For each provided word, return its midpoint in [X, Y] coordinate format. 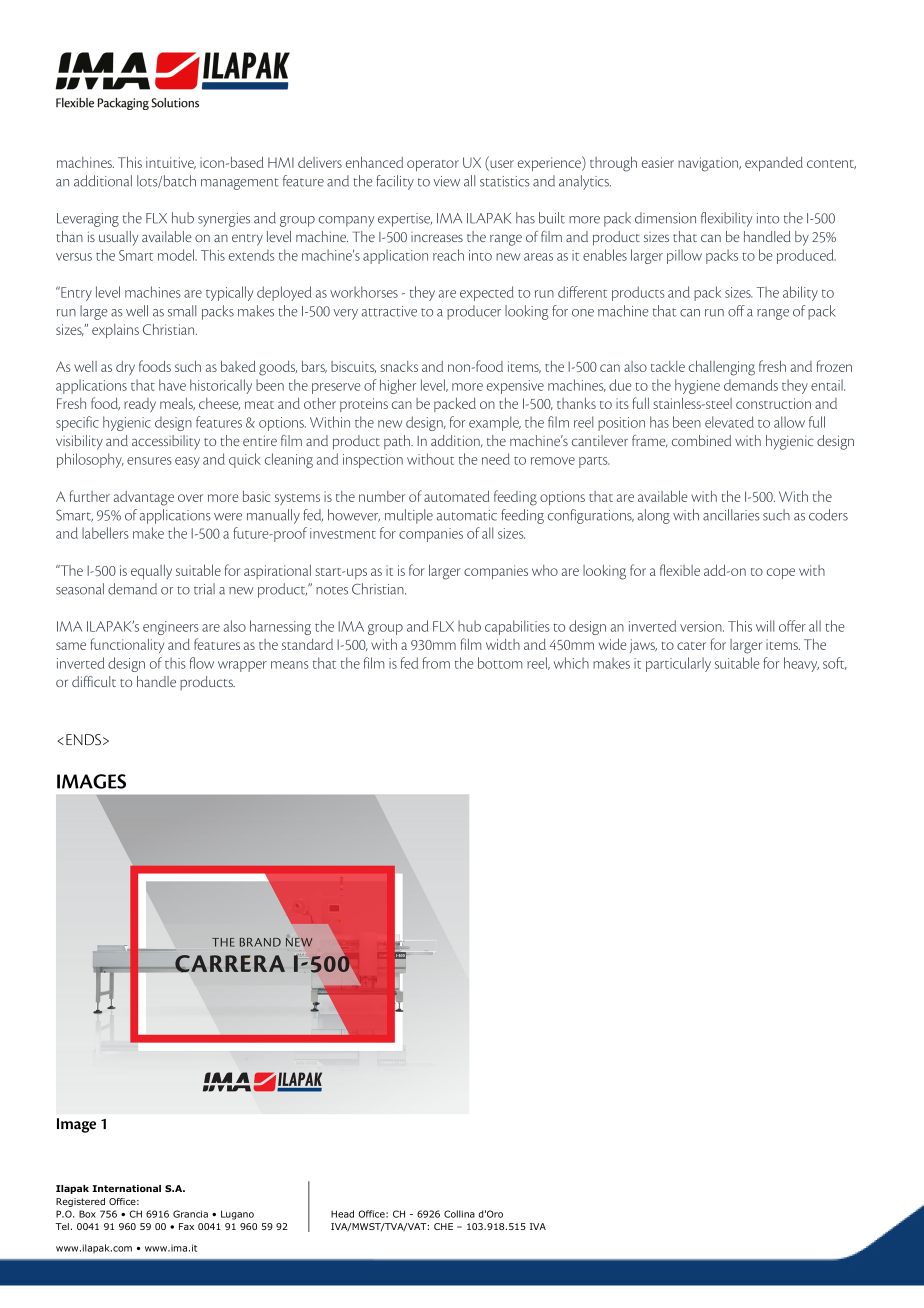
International [126, 1188]
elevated [729, 422]
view [446, 181]
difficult [94, 681]
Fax [186, 1226]
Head [342, 1214]
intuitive [171, 163]
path [398, 442]
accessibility [166, 442]
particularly [678, 664]
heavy [801, 664]
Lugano [237, 1215]
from [436, 663]
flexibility [726, 219]
